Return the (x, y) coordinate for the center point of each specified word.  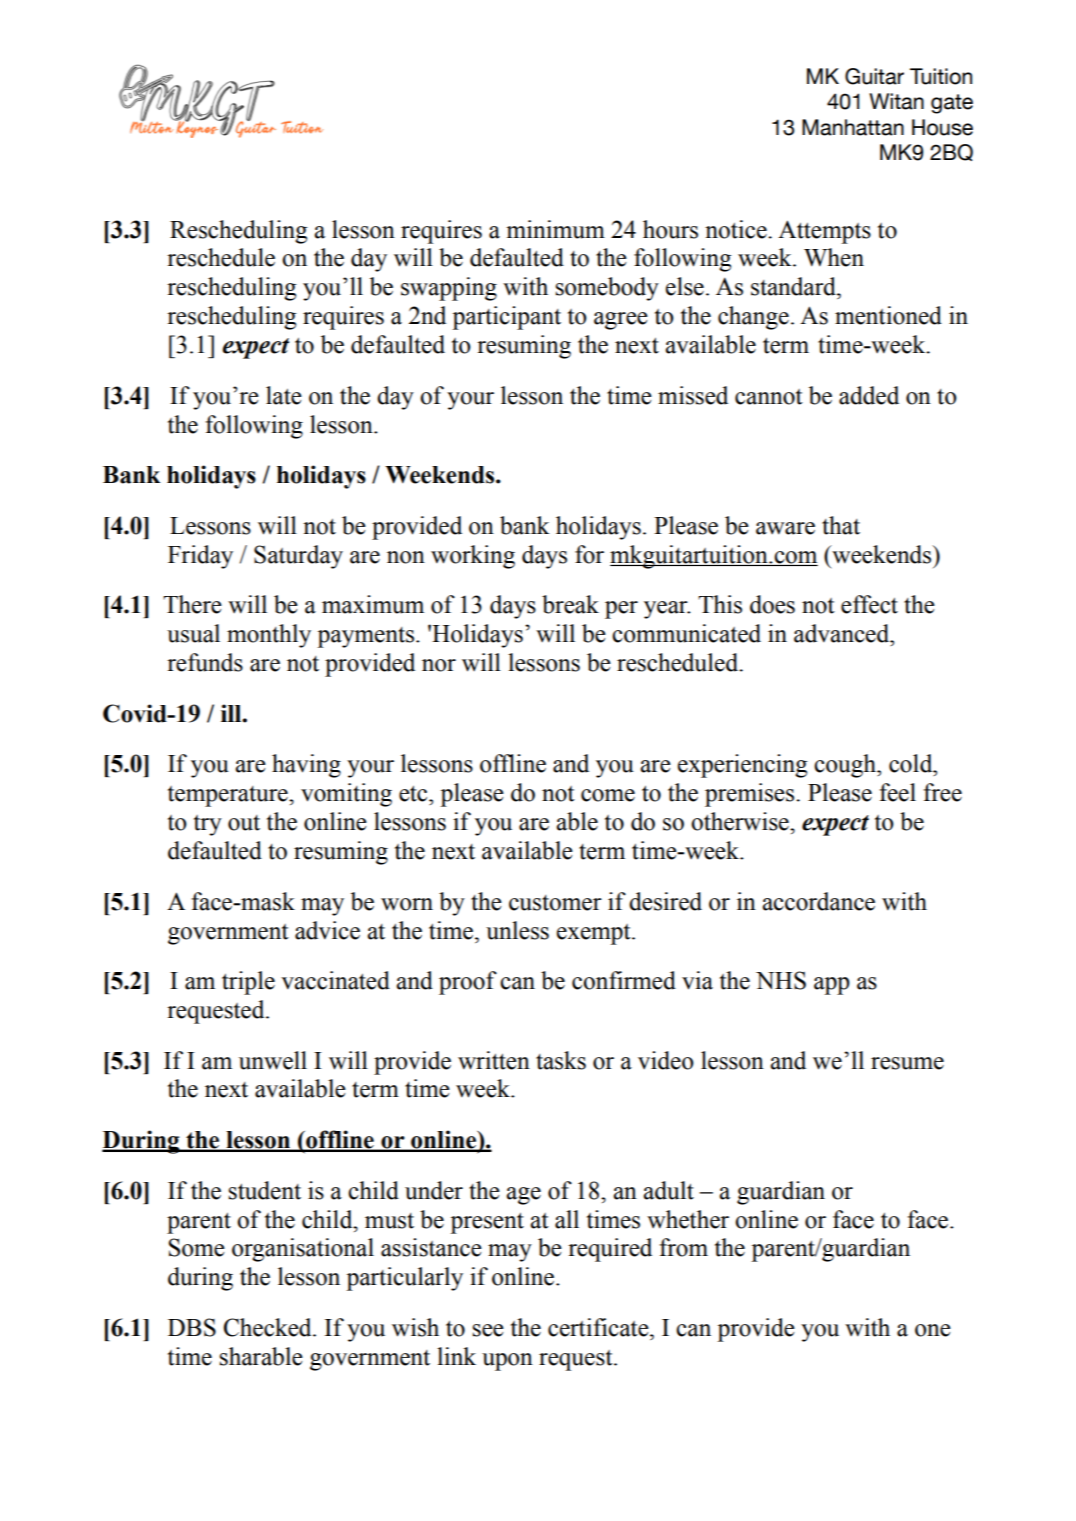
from (683, 1247)
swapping (449, 289)
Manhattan (853, 127)
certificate (599, 1327)
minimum (555, 229)
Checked (269, 1327)
